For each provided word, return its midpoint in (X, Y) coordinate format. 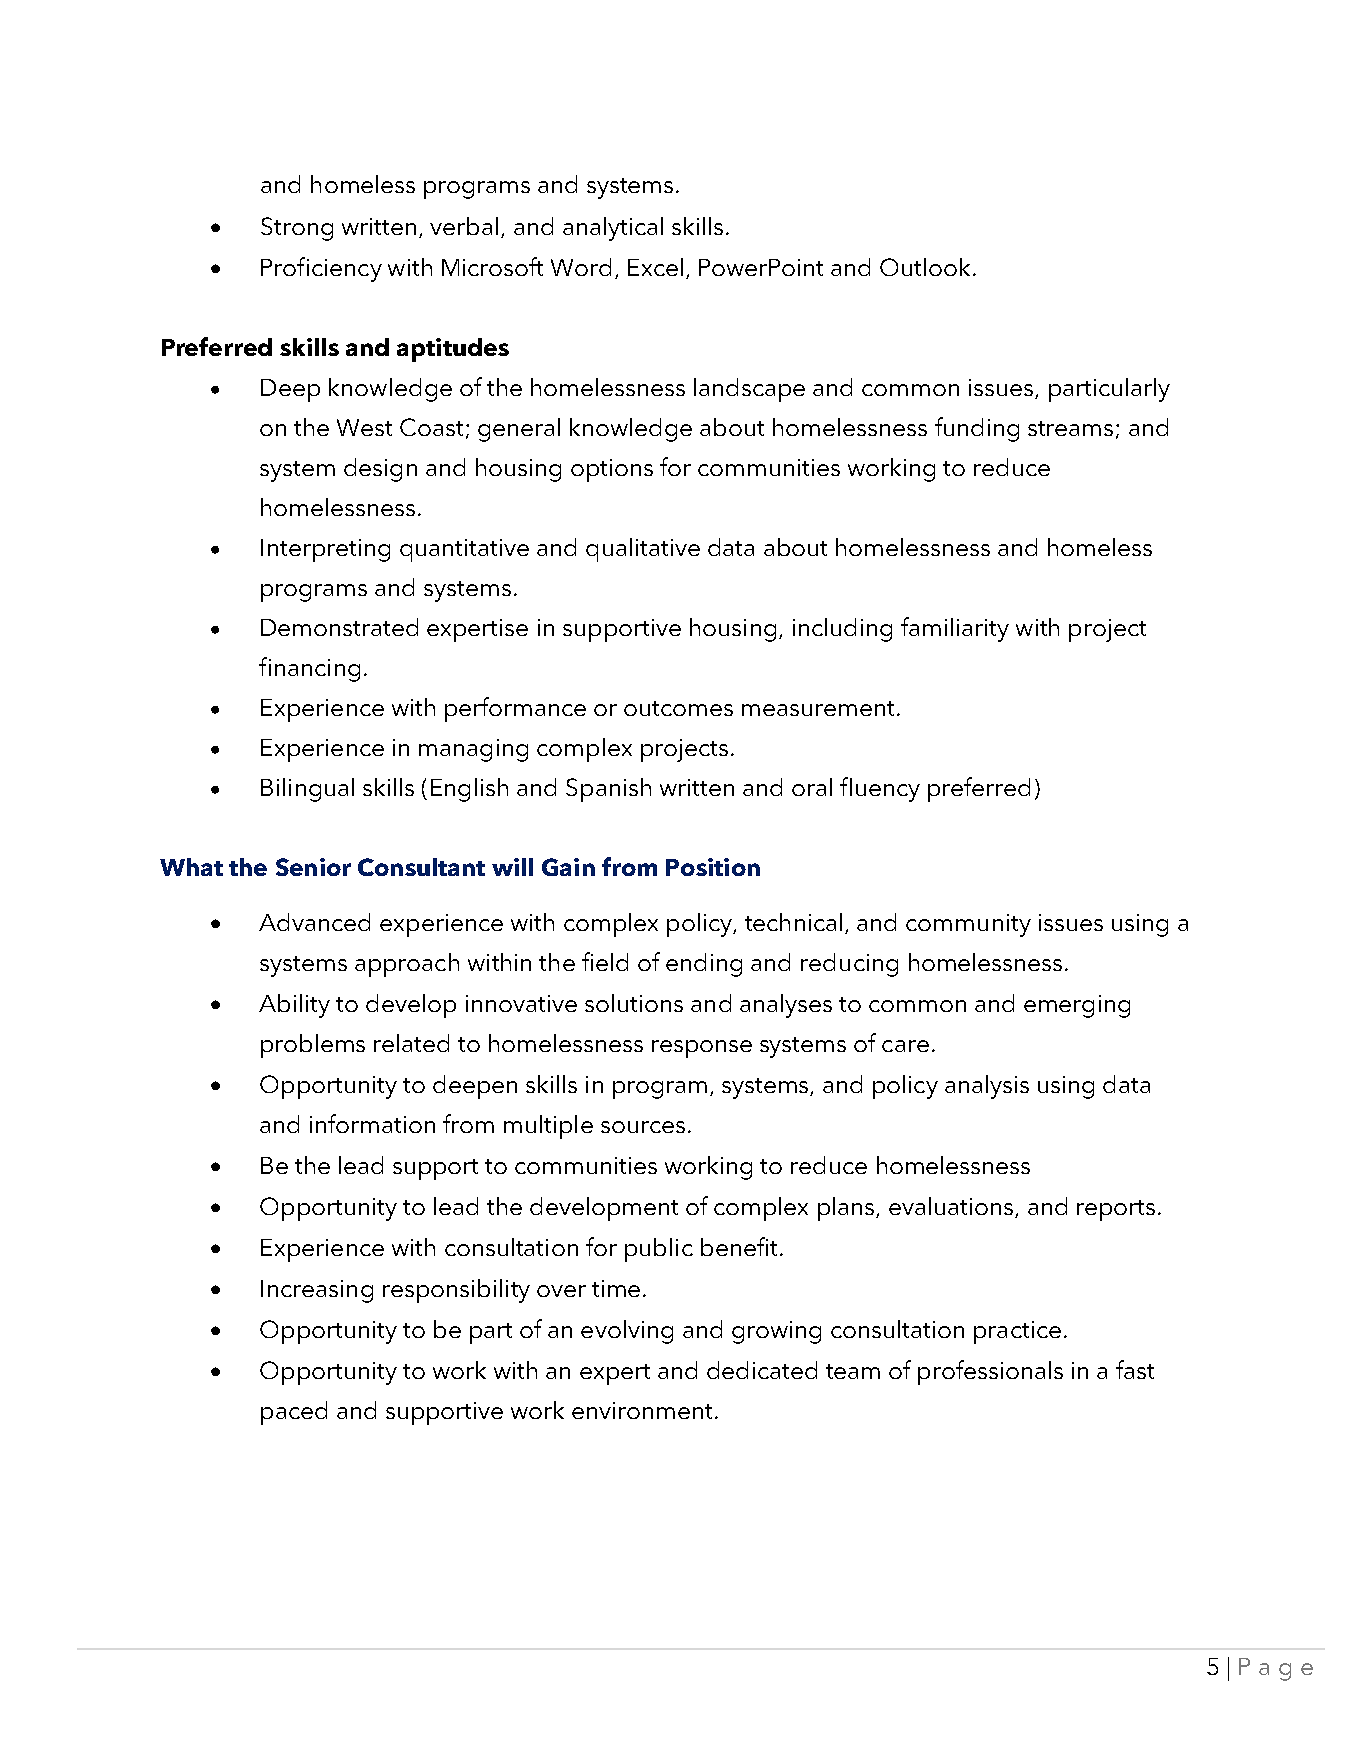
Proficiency (321, 269)
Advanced (314, 922)
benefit (739, 1246)
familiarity (955, 629)
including (842, 630)
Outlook (925, 267)
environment (644, 1410)
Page (1276, 1669)
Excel (655, 267)
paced (294, 1413)
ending (704, 965)
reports (1116, 1210)
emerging (1077, 1006)
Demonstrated (339, 627)
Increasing (317, 1291)
